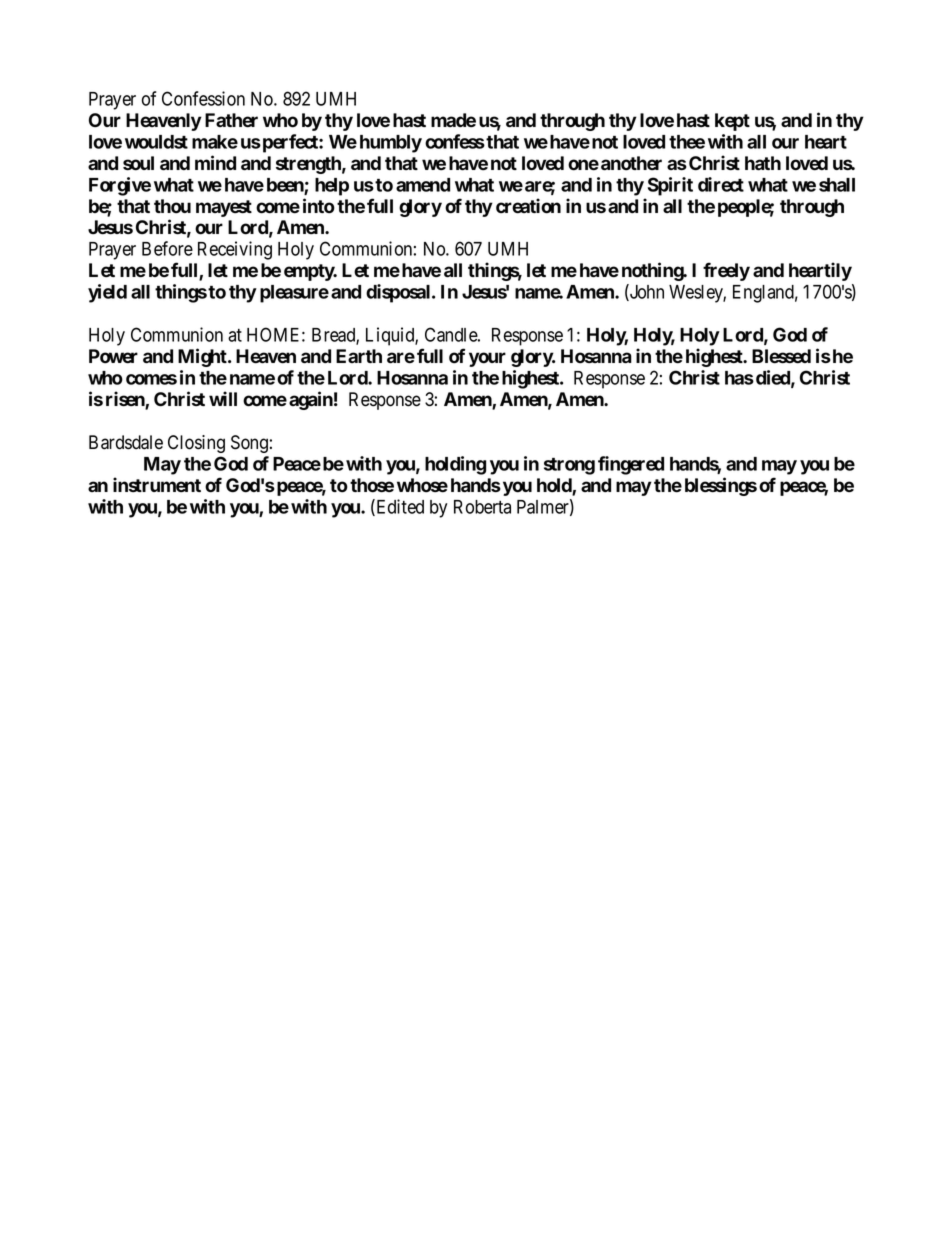 The width and height of the image is (952, 1233). I want to click on instrument, so click(157, 485).
